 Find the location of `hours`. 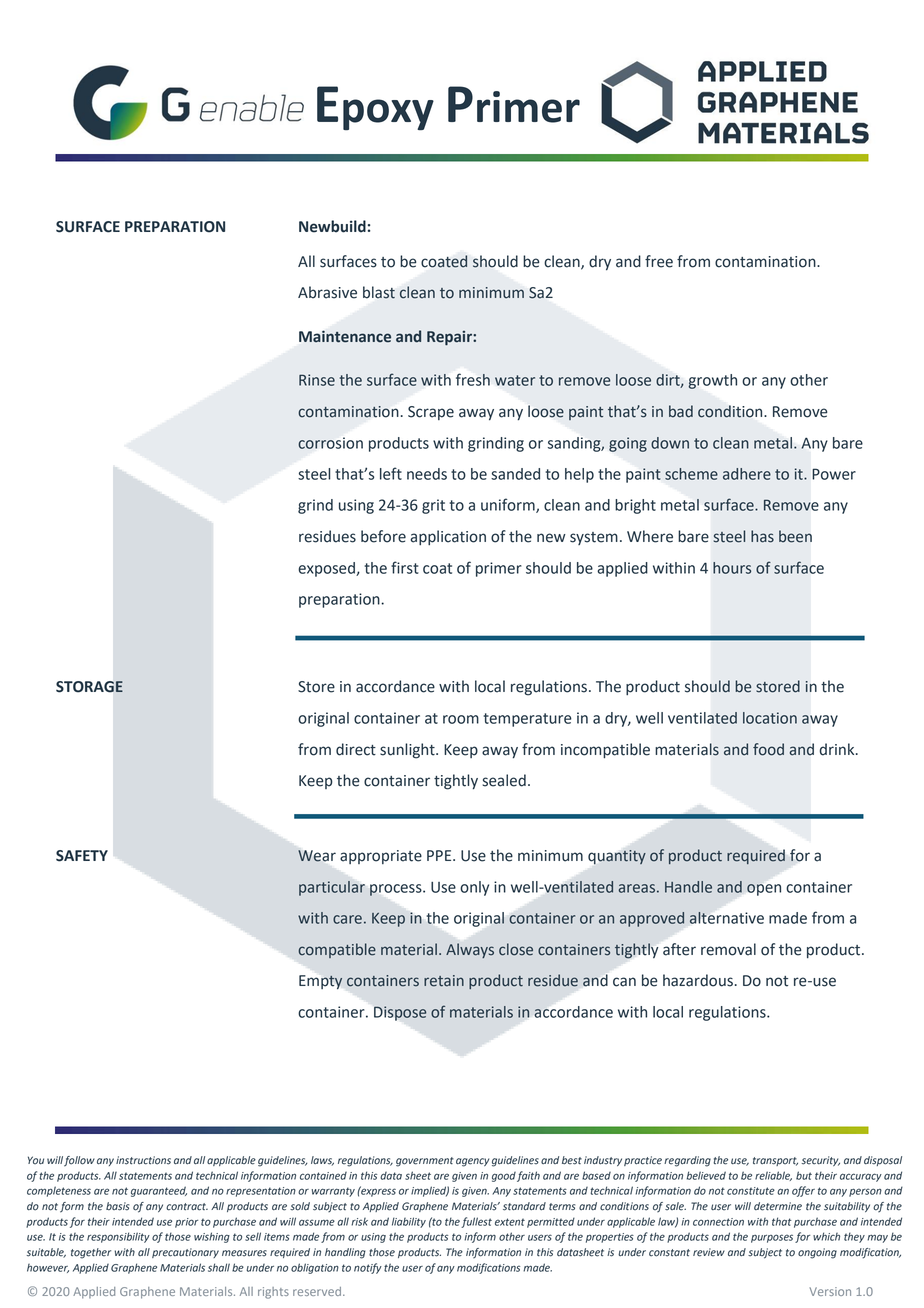

hours is located at coordinates (732, 568).
